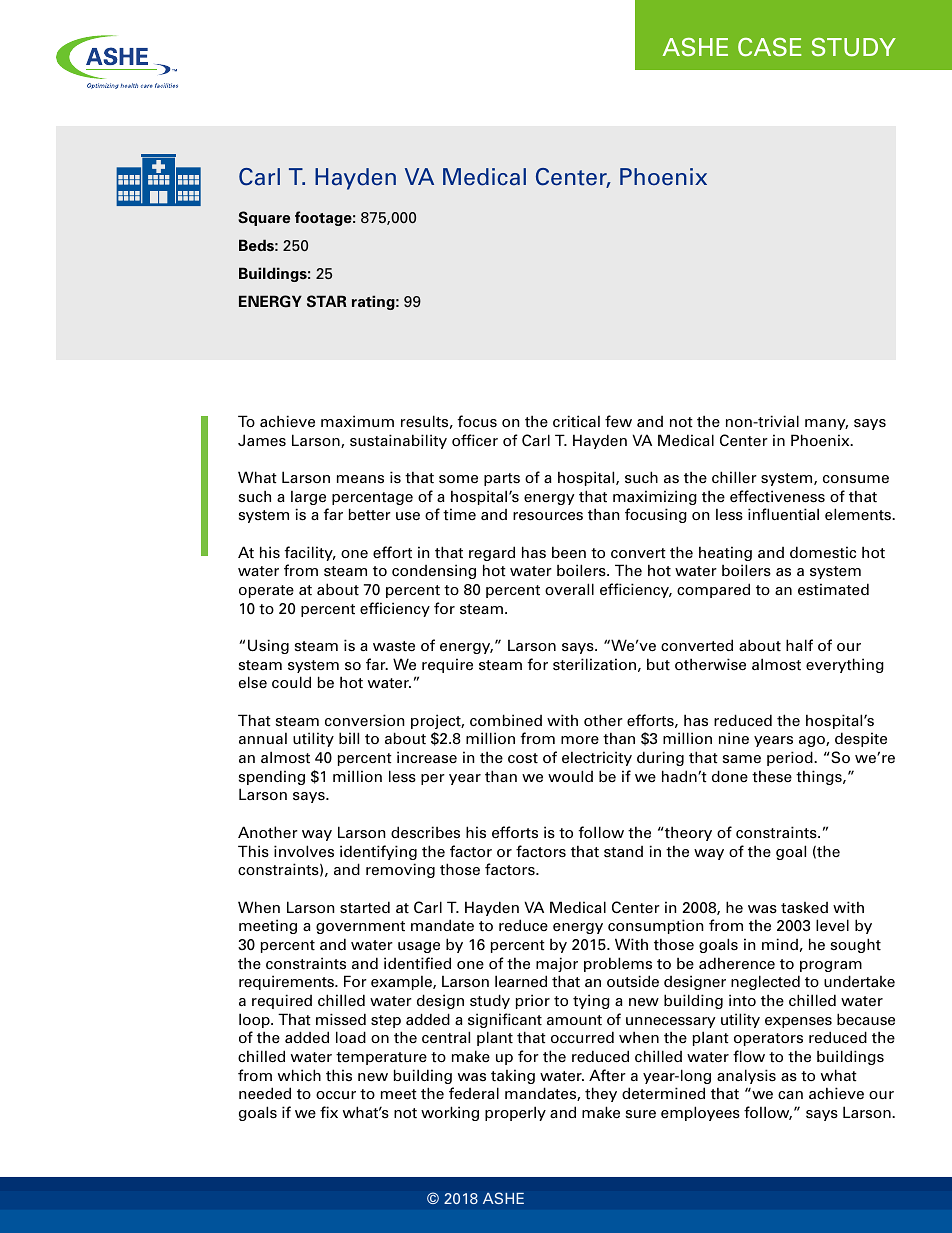  I want to click on chiller, so click(734, 477).
